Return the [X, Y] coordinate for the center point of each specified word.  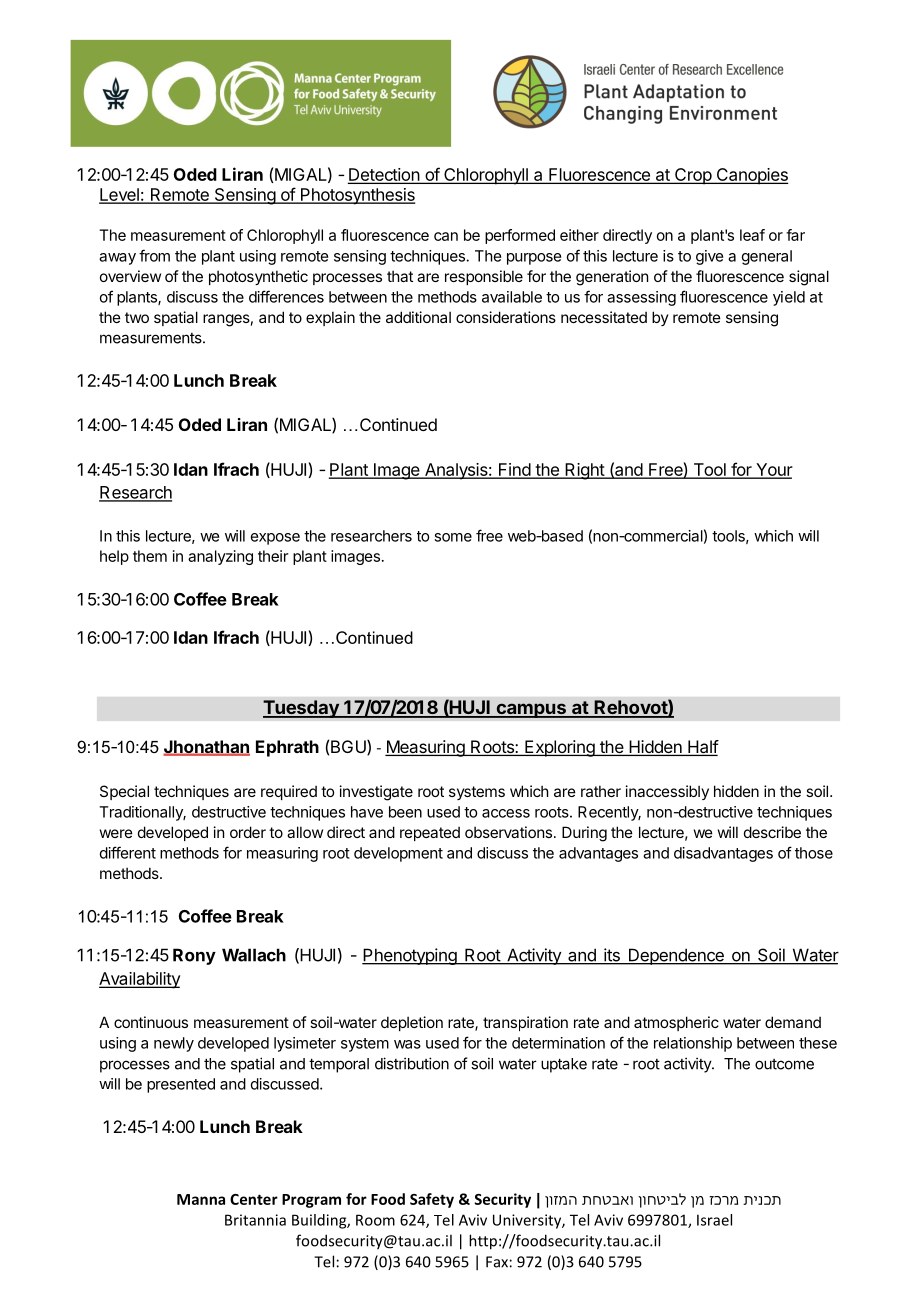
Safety [432, 1200]
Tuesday [302, 709]
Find [514, 470]
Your [773, 470]
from [154, 255]
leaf [752, 235]
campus [531, 710]
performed [520, 236]
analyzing [220, 557]
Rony [194, 956]
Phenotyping [410, 956]
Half [702, 748]
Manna [201, 1199]
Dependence [676, 956]
